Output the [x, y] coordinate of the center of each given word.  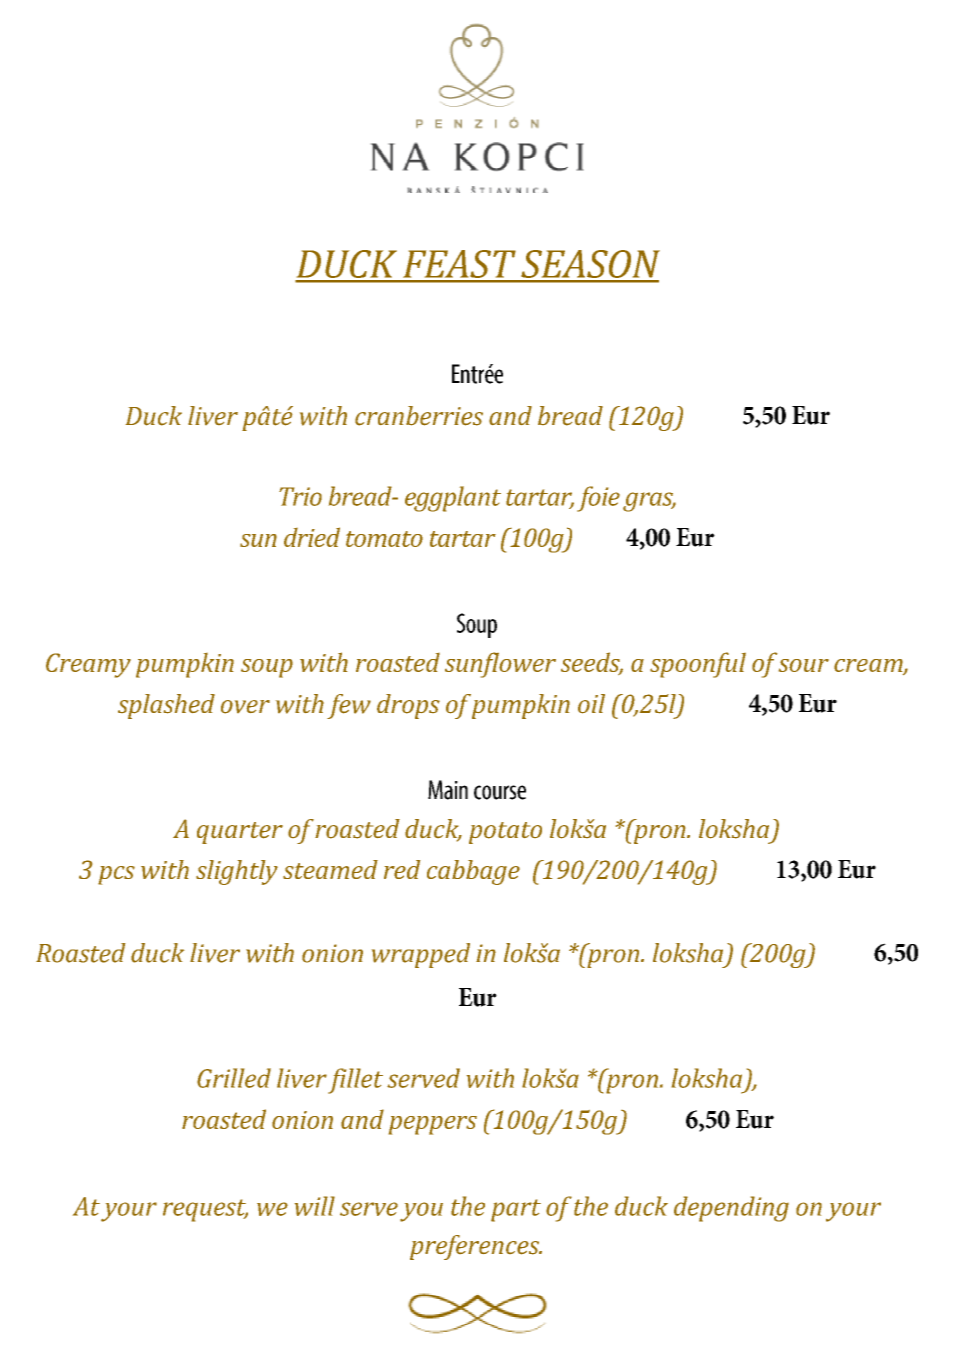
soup [267, 668]
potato [505, 833]
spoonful [698, 665]
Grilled [234, 1078]
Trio [300, 496]
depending [731, 1209]
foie [598, 499]
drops [408, 706]
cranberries [419, 416]
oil [591, 704]
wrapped [421, 955]
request [205, 1210]
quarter [240, 833]
